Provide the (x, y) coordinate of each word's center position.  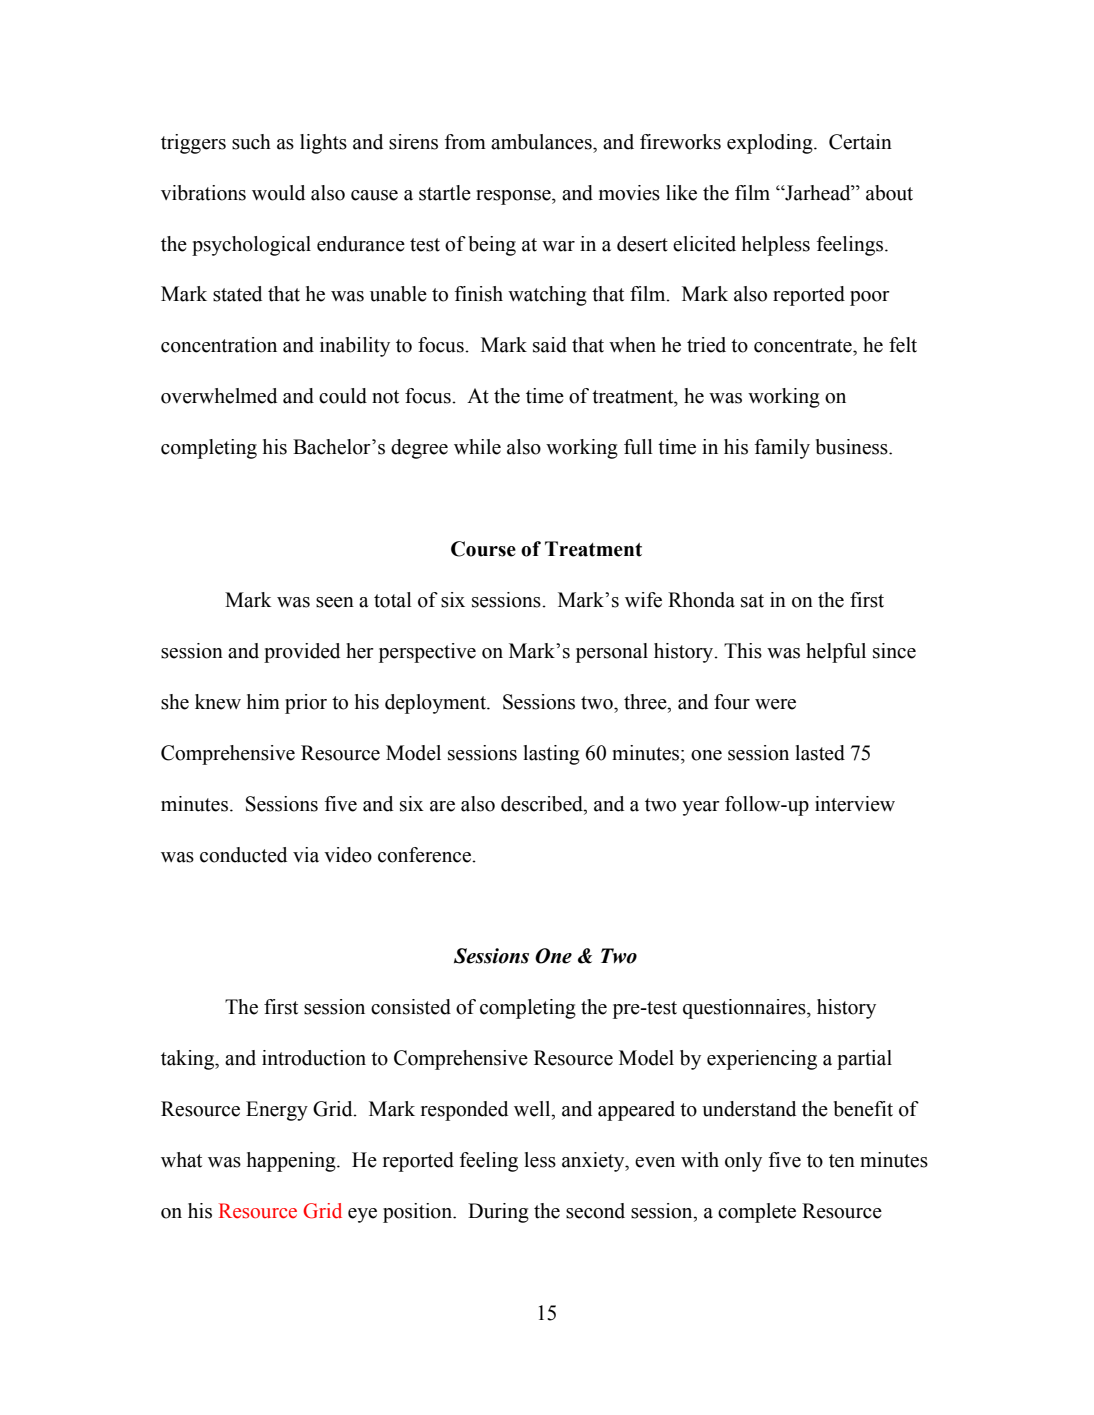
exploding (771, 144)
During (498, 1213)
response (514, 197)
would (278, 193)
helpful (836, 653)
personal (612, 653)
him (263, 701)
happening (292, 1162)
